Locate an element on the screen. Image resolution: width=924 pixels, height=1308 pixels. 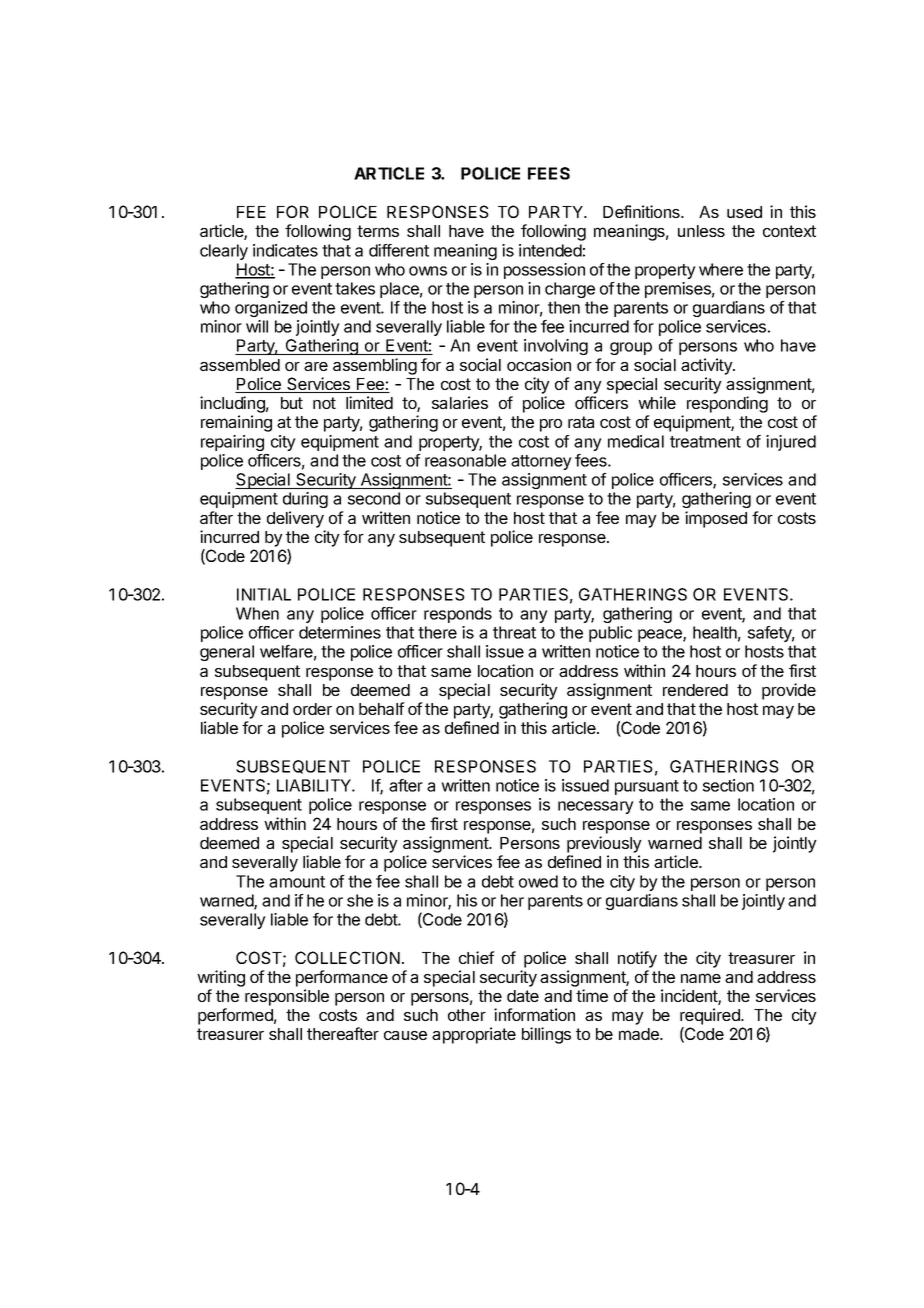
threat is located at coordinates (514, 632).
